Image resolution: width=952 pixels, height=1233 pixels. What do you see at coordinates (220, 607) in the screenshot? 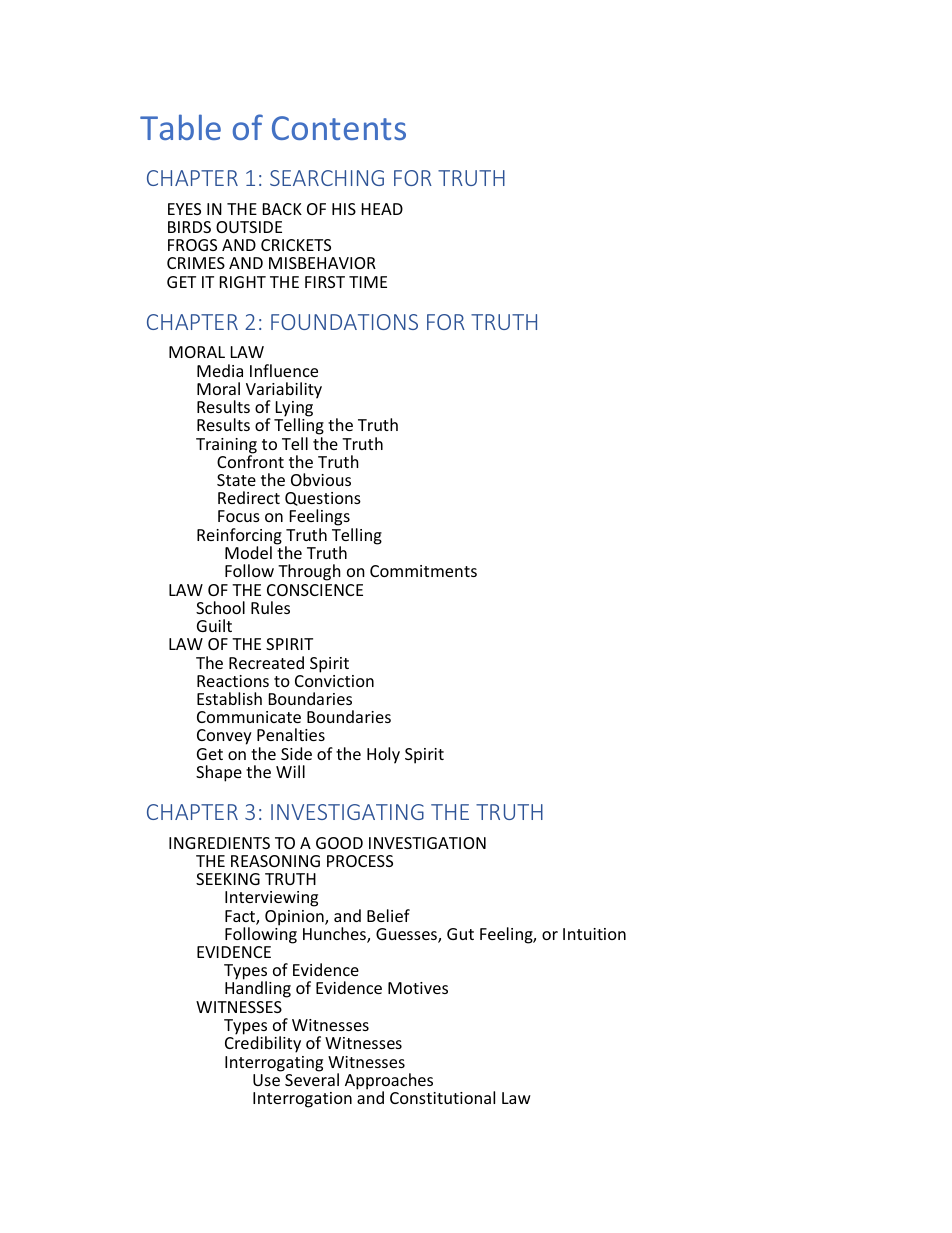
I see `School` at bounding box center [220, 607].
